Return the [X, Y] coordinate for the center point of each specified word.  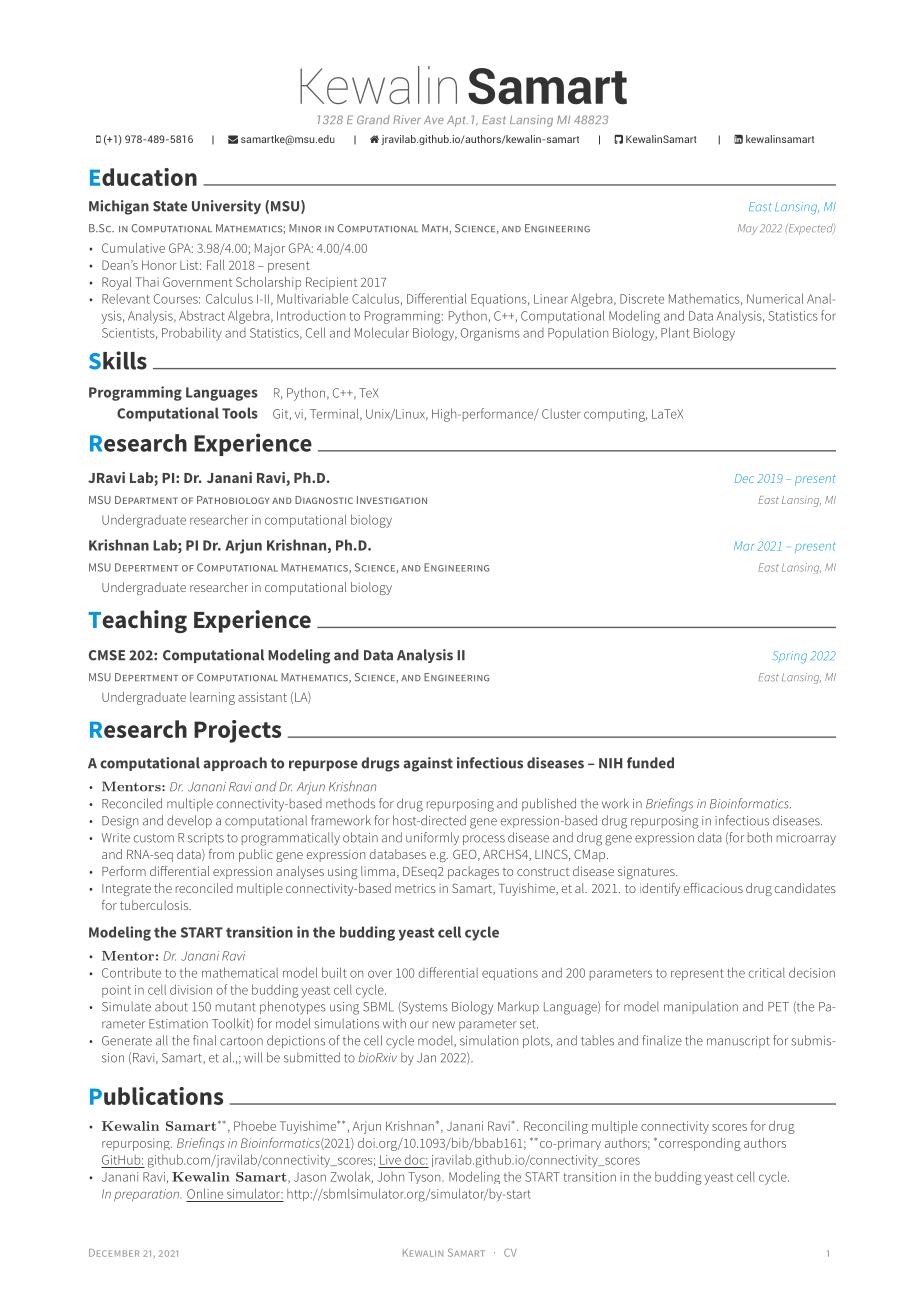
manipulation [701, 1007]
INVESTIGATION [392, 500]
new [444, 1025]
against [428, 764]
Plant [675, 332]
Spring [790, 657]
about [171, 1006]
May [748, 229]
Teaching [137, 621]
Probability [192, 334]
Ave [434, 119]
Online [205, 1193]
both [760, 837]
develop [189, 821]
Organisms [490, 334]
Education [143, 177]
